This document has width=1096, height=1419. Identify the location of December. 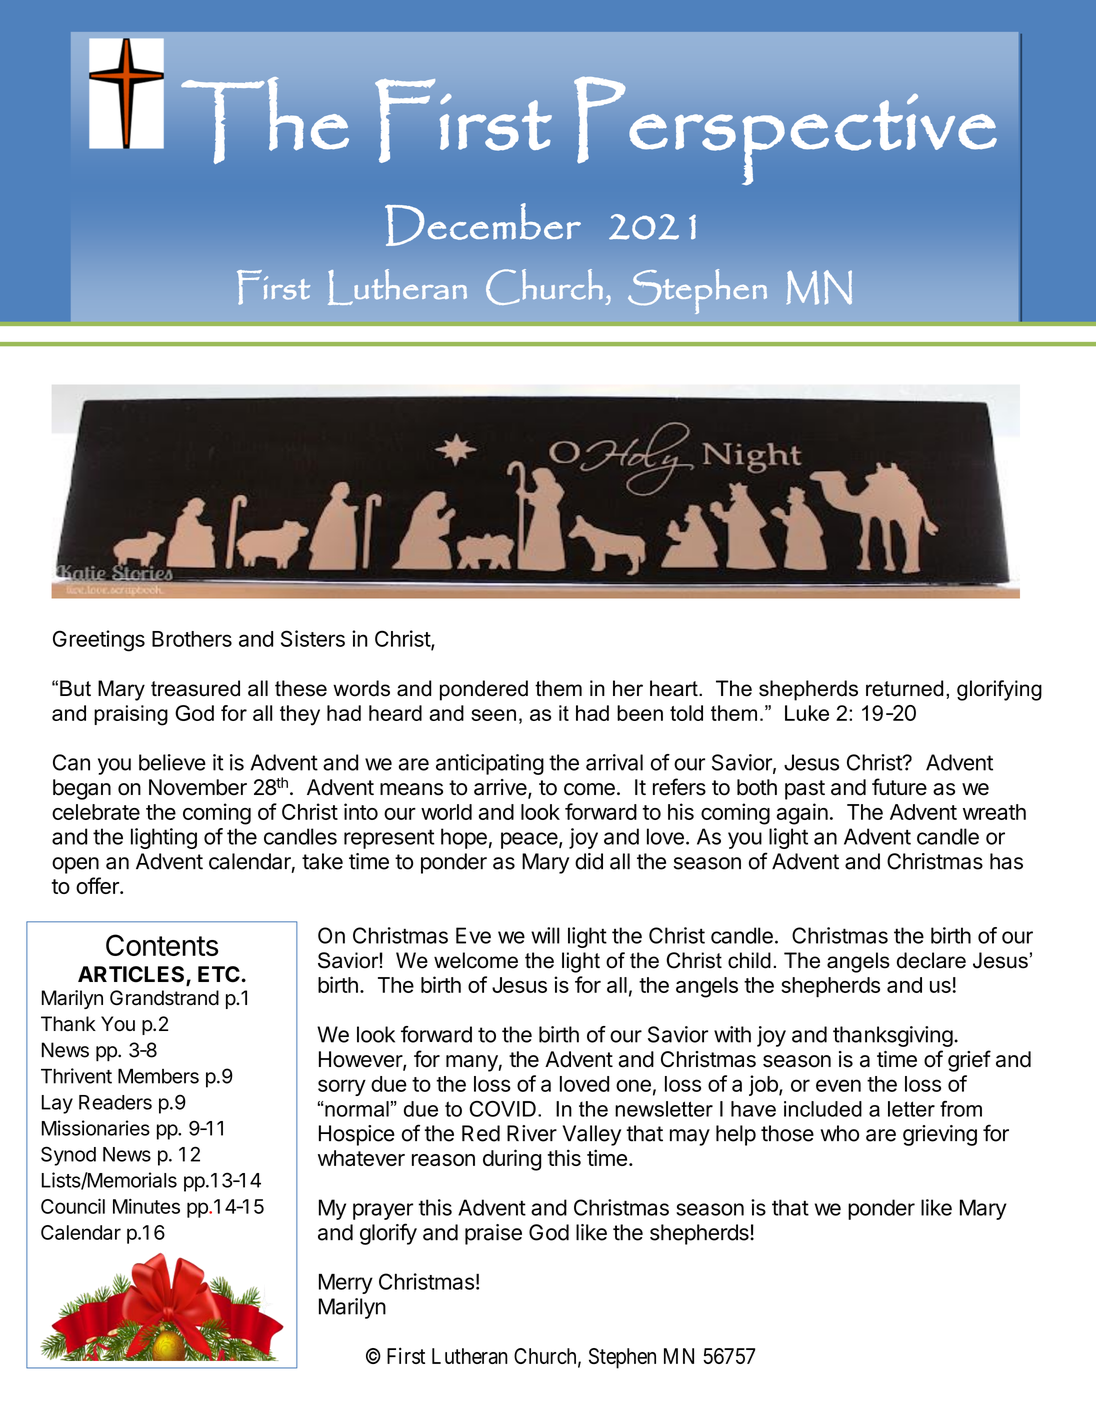
(483, 224).
